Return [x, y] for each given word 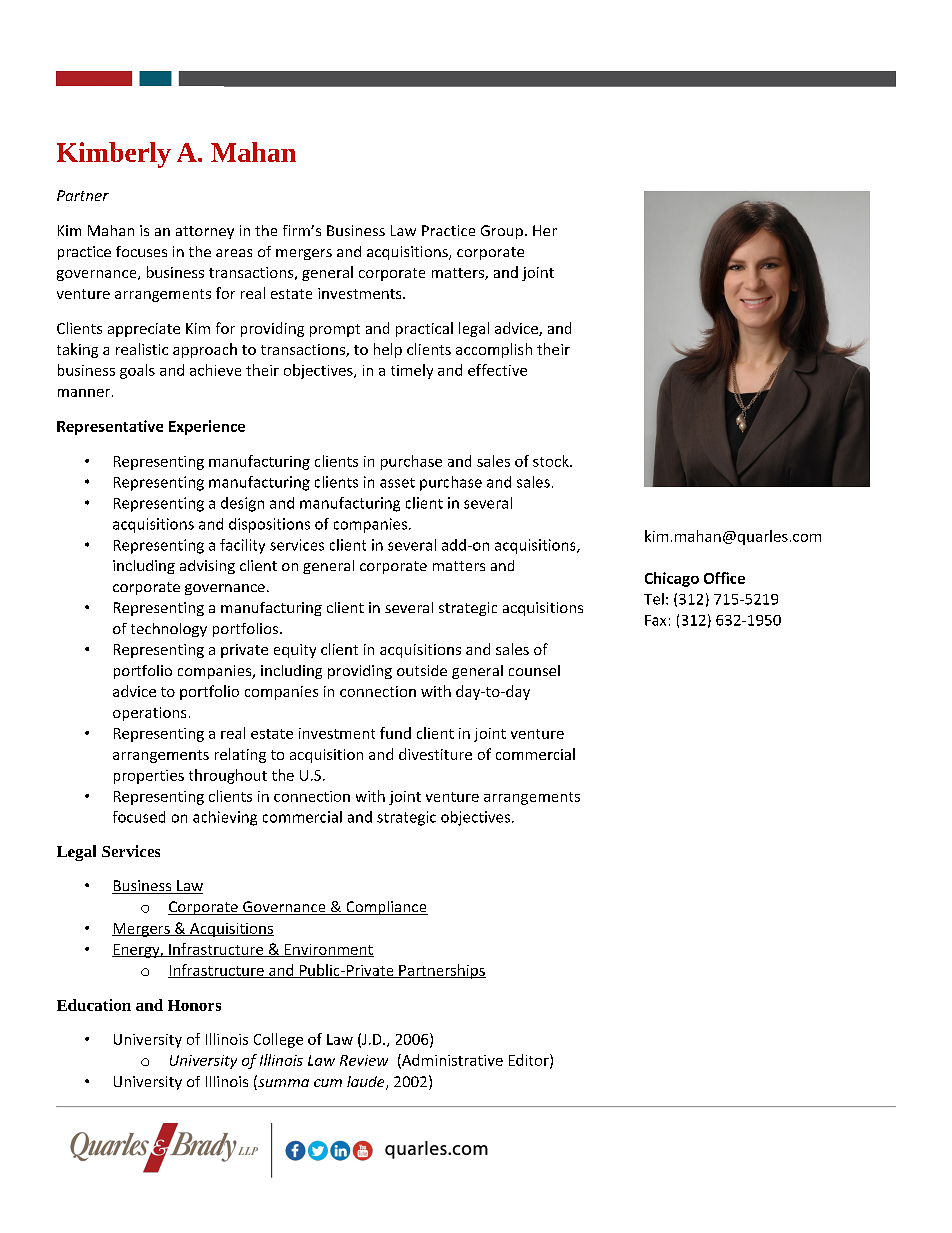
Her [545, 230]
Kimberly [114, 155]
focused [139, 817]
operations [149, 714]
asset [397, 483]
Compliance [386, 908]
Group [502, 232]
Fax [655, 620]
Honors [194, 1005]
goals [137, 371]
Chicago [672, 579]
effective [497, 370]
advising [207, 567]
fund [395, 733]
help [388, 350]
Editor [530, 1061]
